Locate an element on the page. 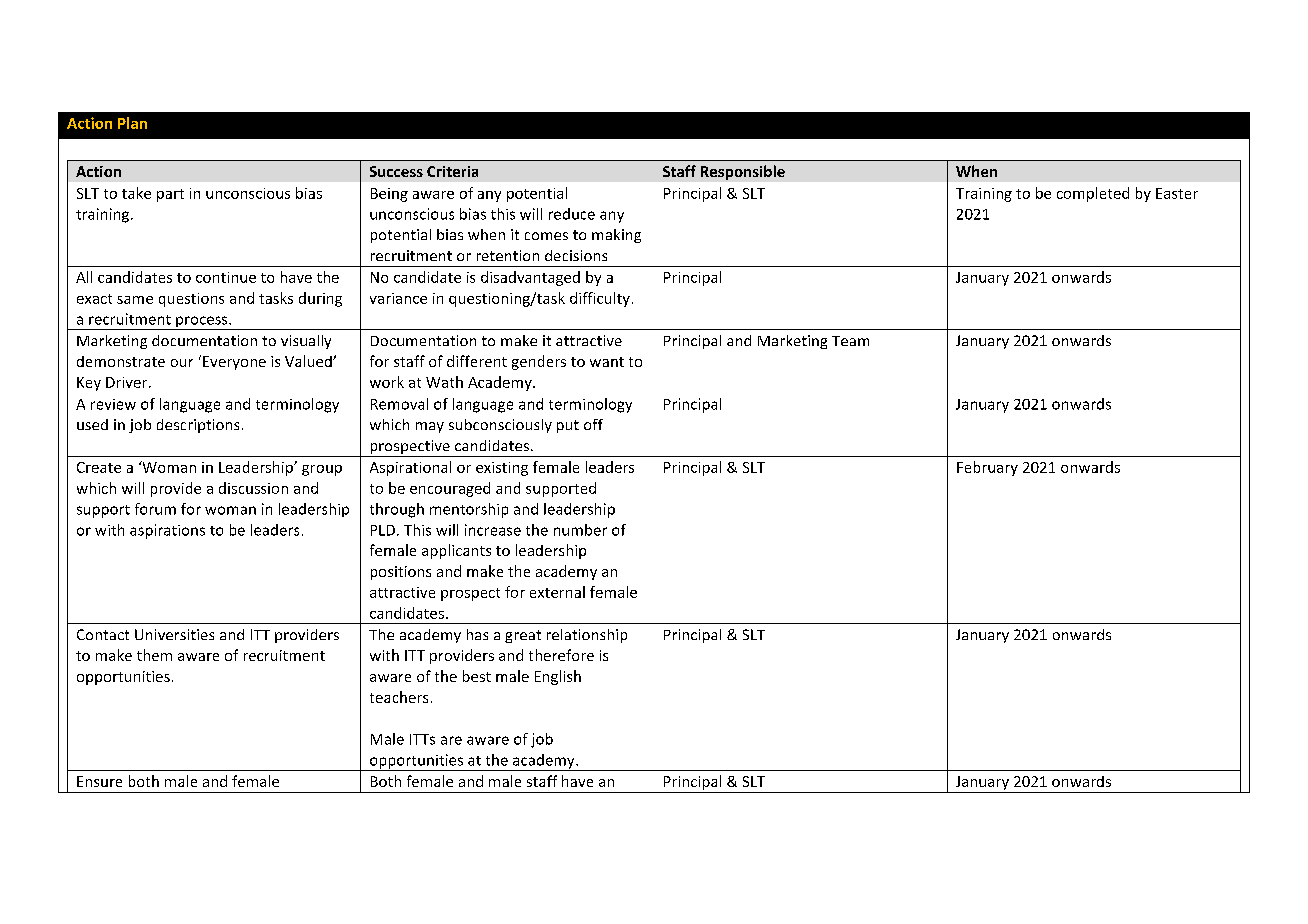 The width and height of the image is (1308, 924). off is located at coordinates (593, 424).
